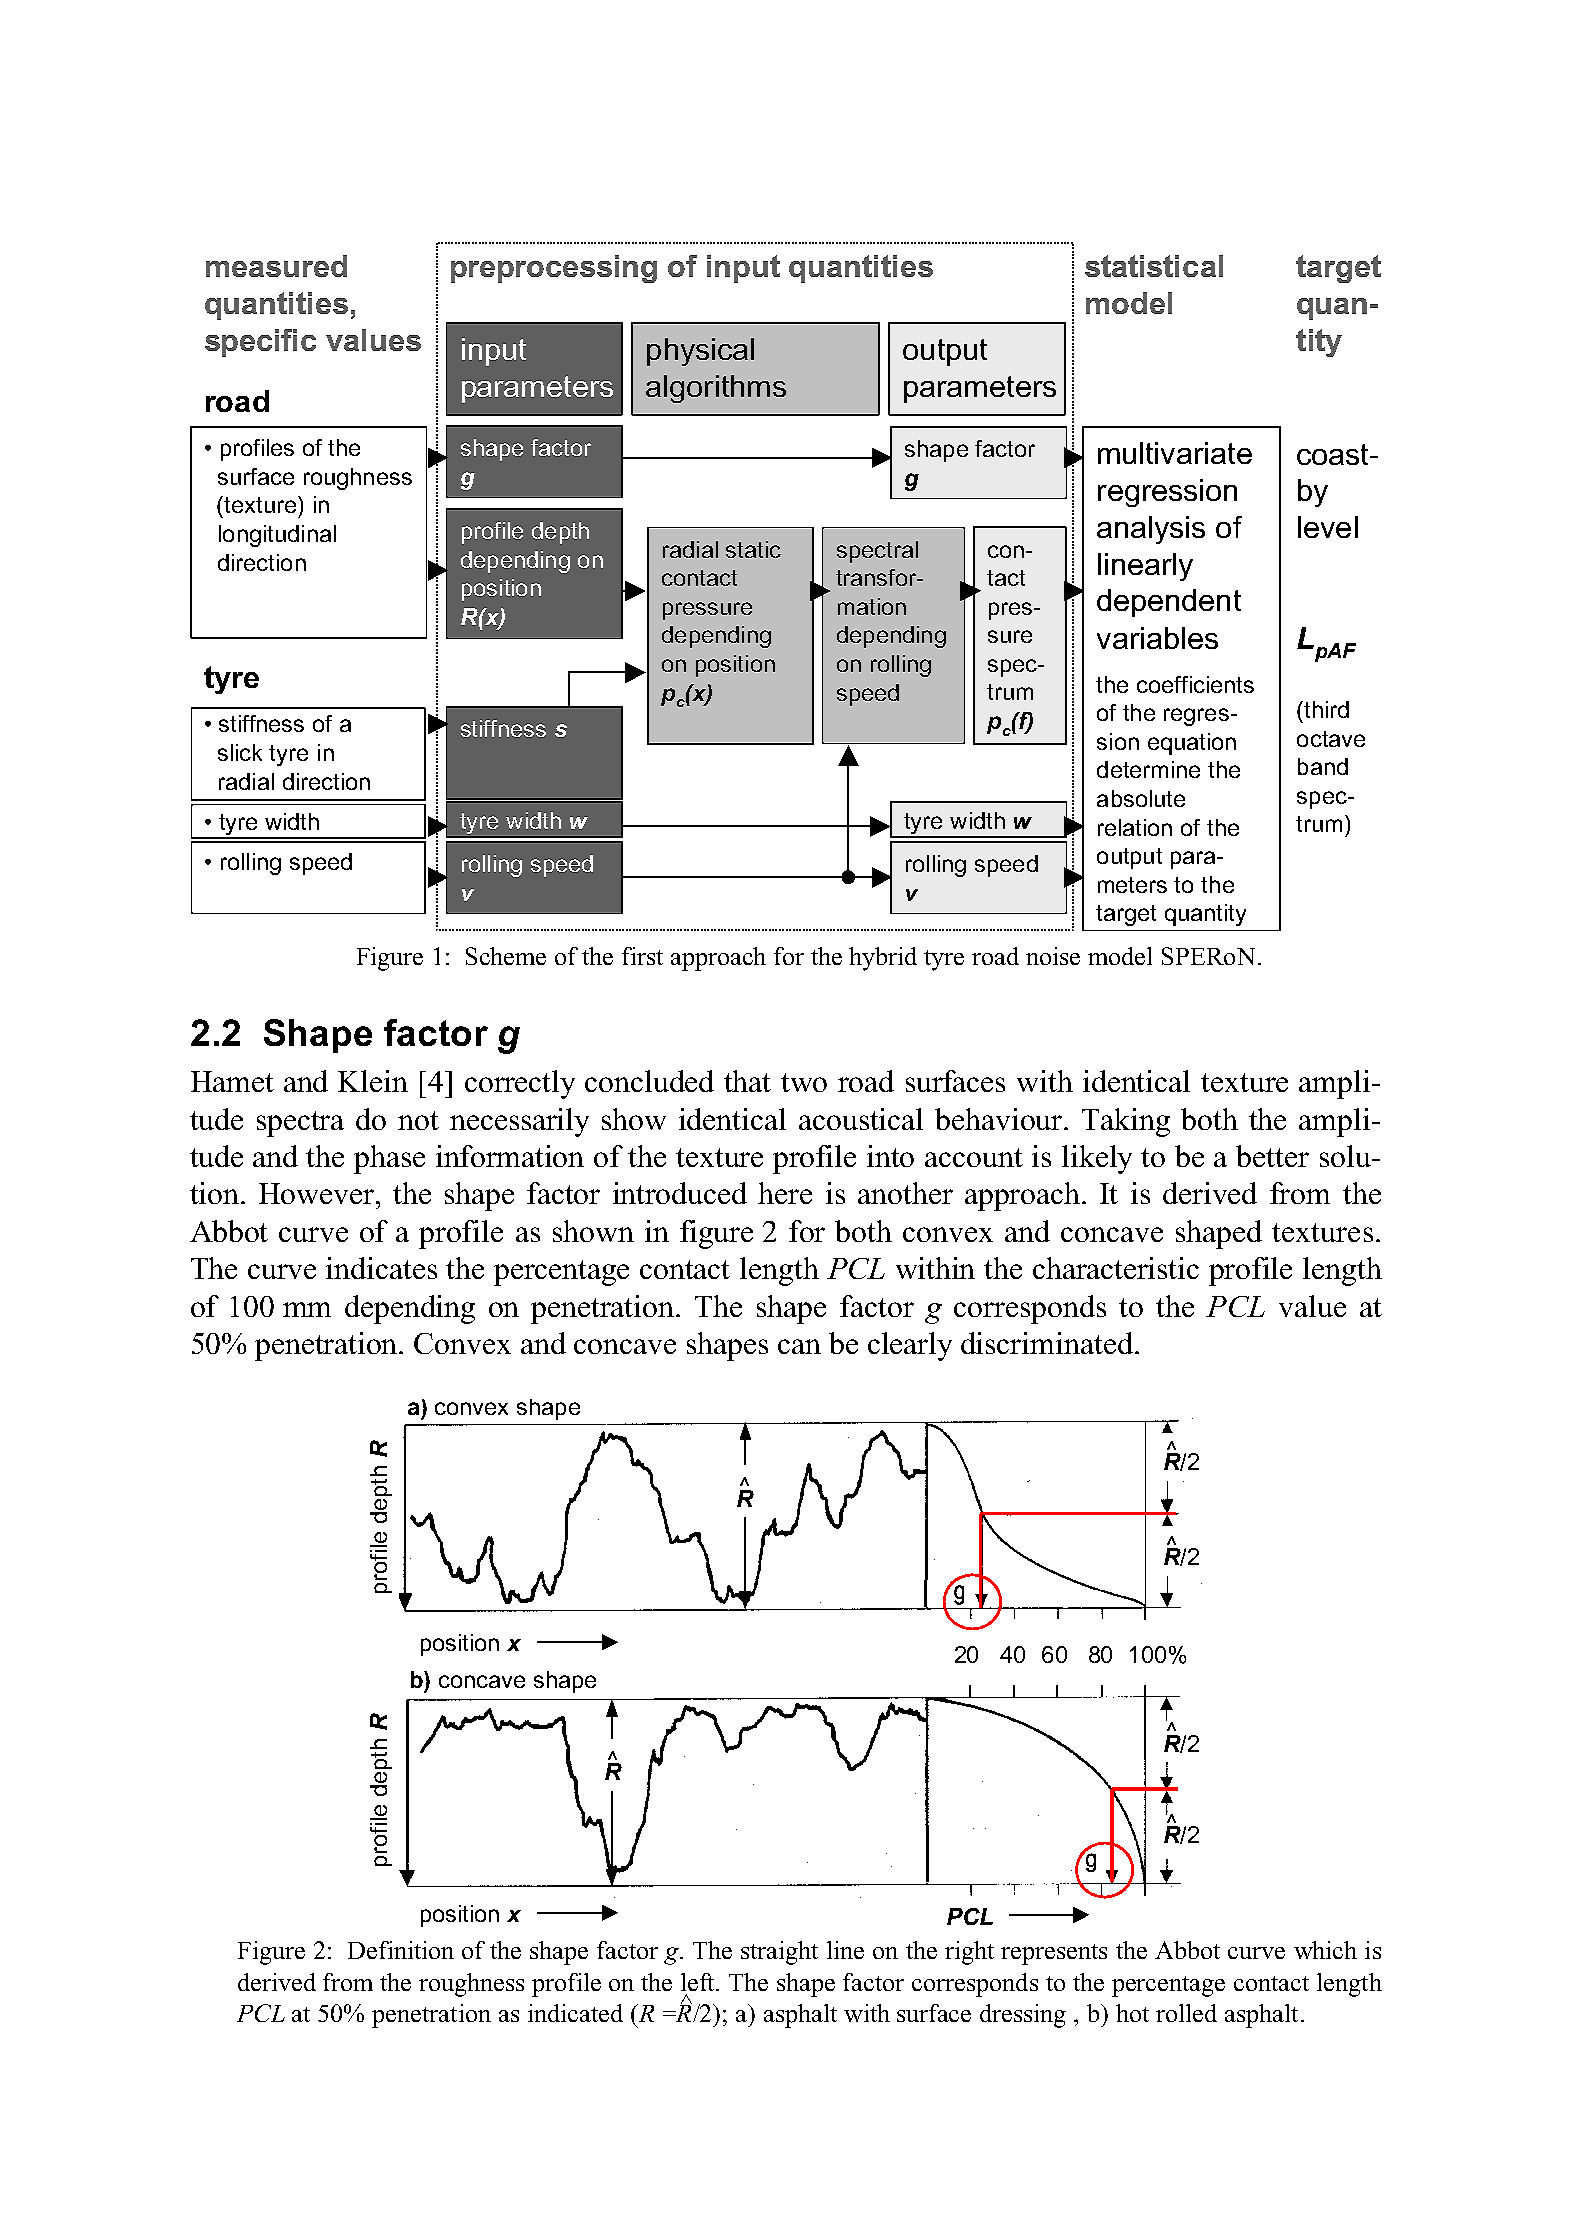 This image has height=2224, width=1571. What do you see at coordinates (575, 2013) in the image?
I see `indicated` at bounding box center [575, 2013].
